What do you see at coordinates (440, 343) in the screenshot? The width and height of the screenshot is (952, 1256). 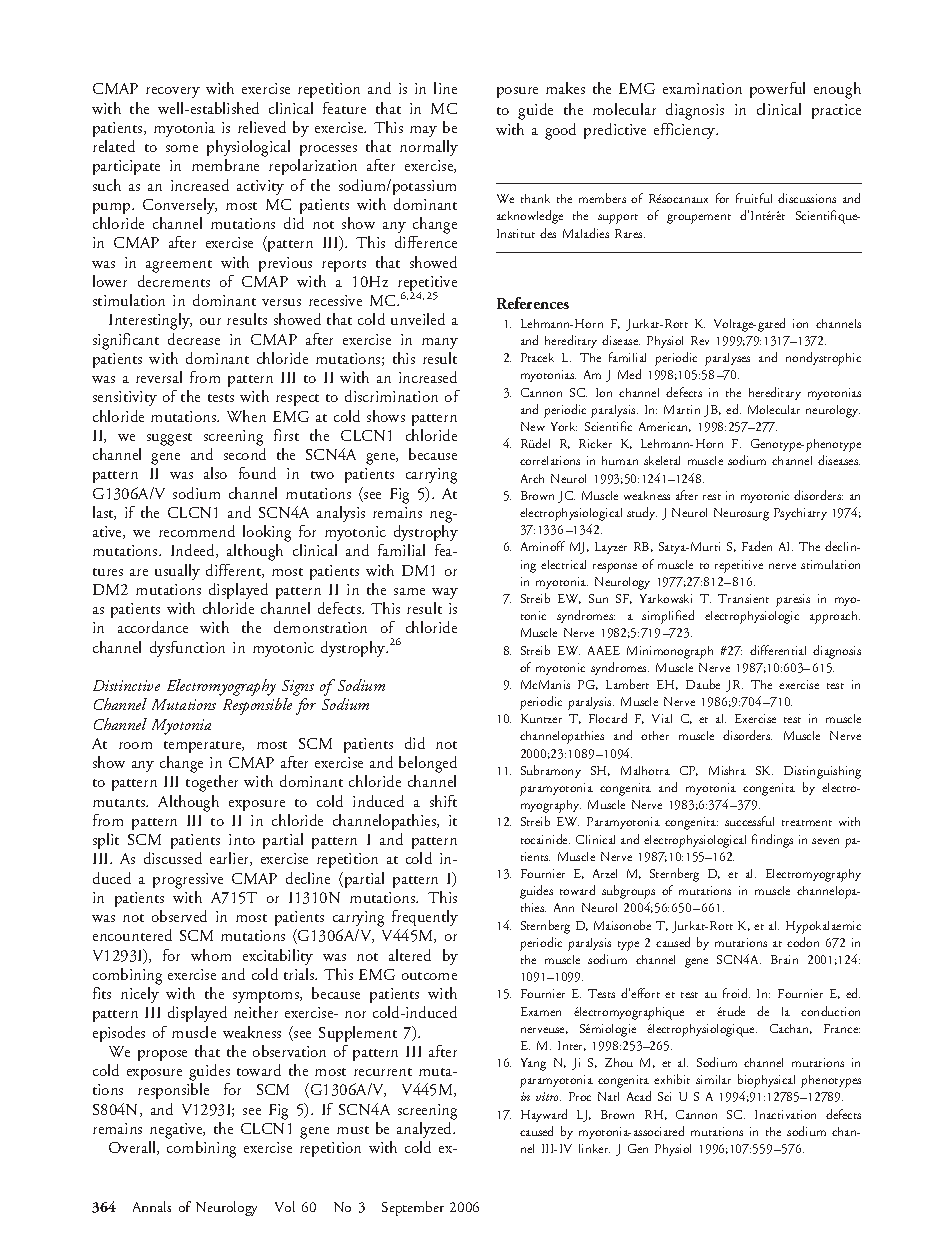 I see `many` at bounding box center [440, 343].
